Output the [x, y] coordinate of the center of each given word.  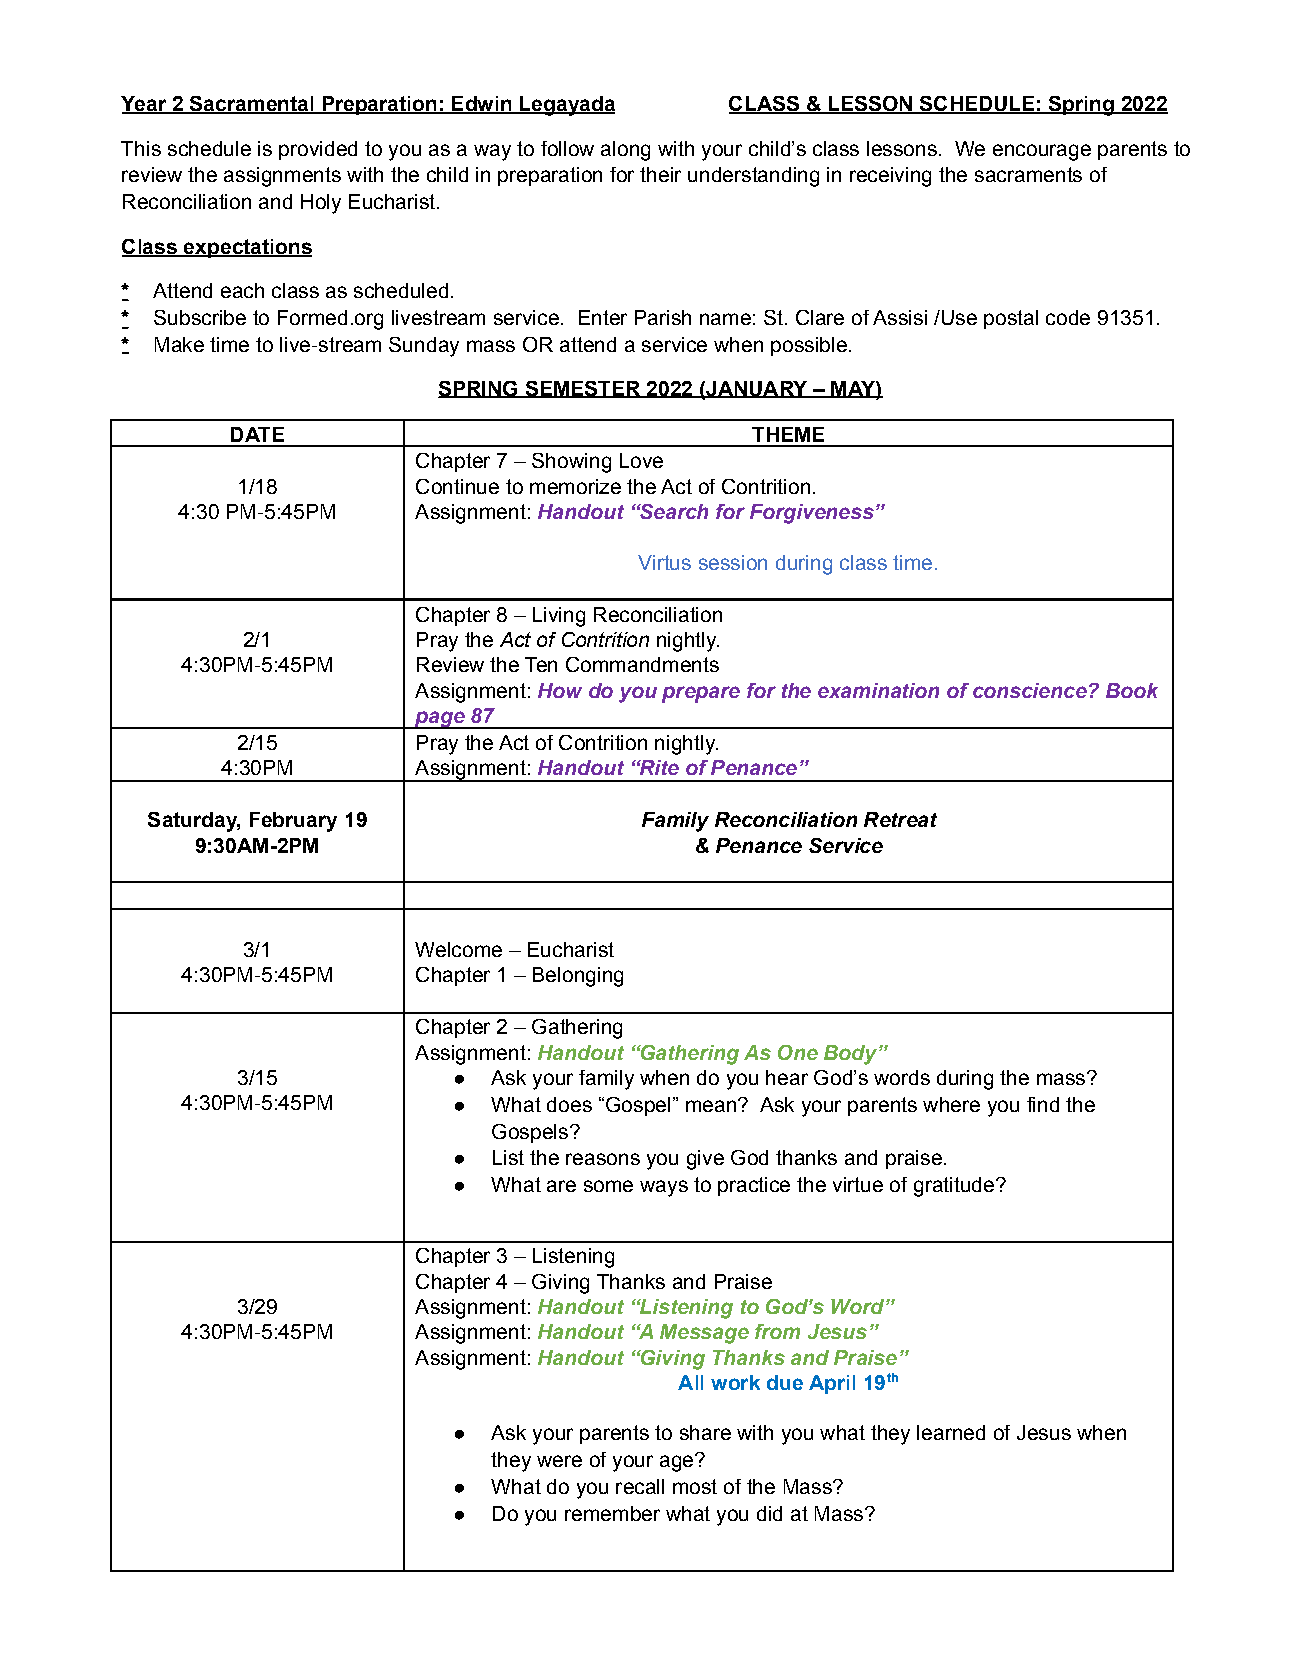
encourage [1042, 152]
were [559, 1461]
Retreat [900, 819]
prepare [701, 694]
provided [318, 150]
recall [640, 1486]
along [625, 151]
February [293, 822]
